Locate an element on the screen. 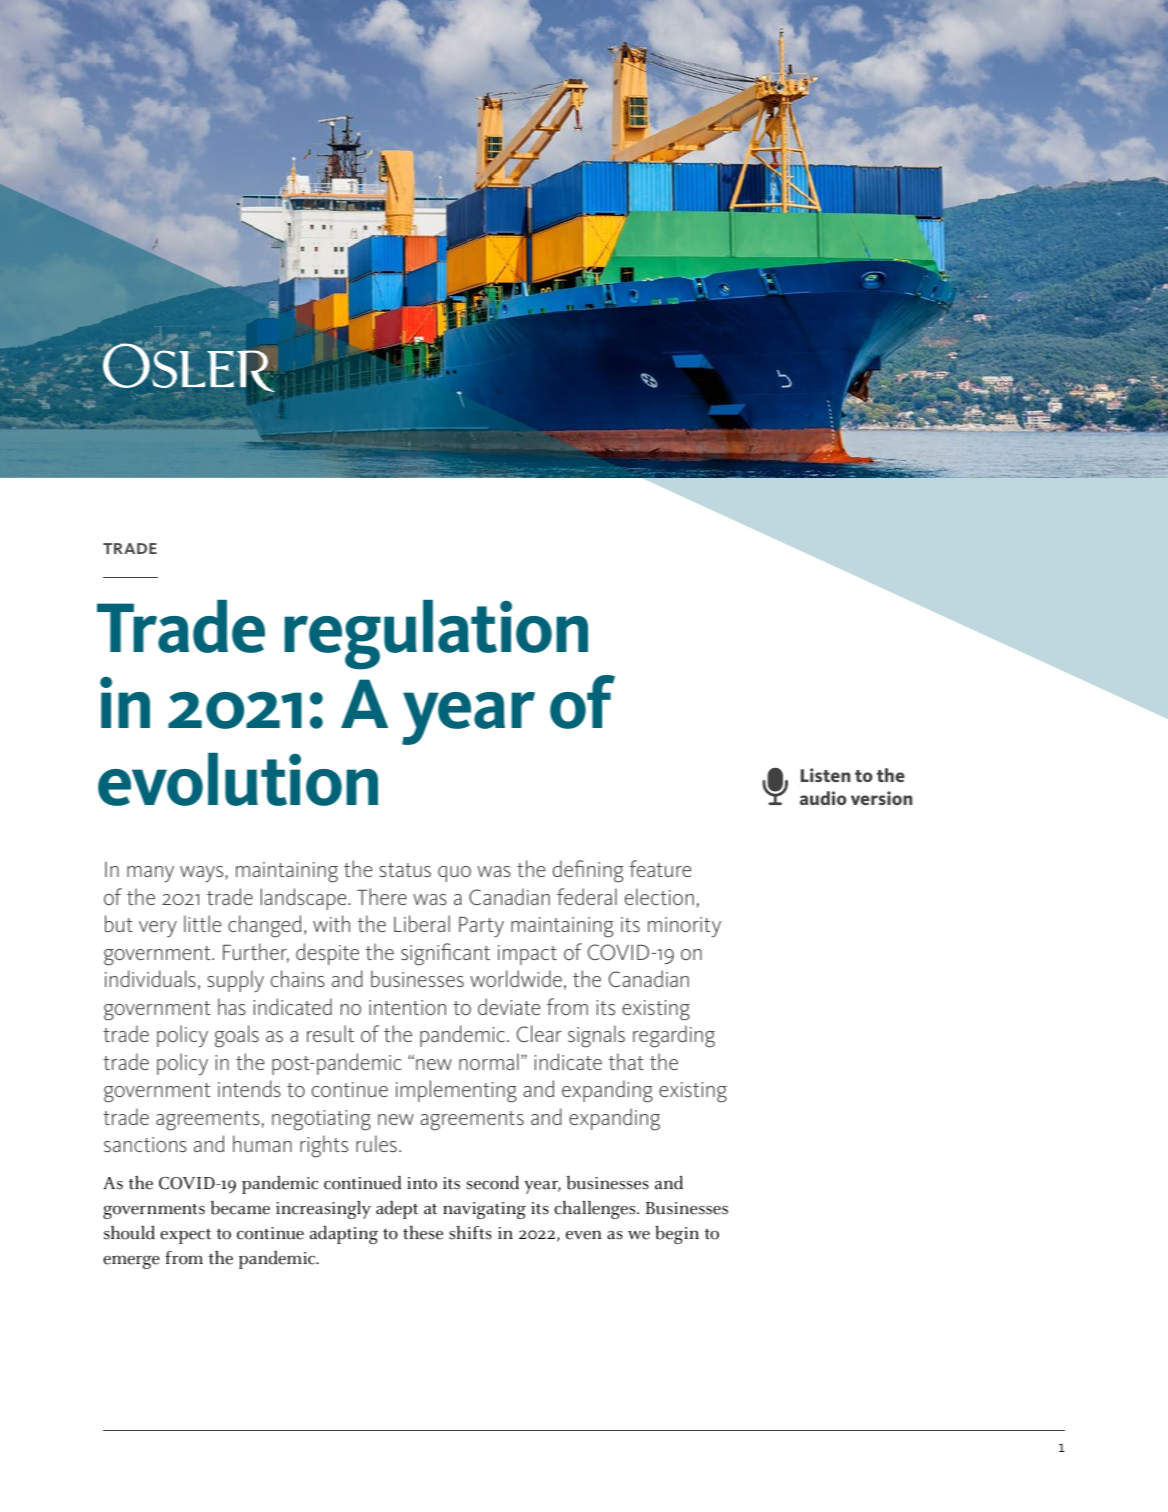  these is located at coordinates (423, 1233).
